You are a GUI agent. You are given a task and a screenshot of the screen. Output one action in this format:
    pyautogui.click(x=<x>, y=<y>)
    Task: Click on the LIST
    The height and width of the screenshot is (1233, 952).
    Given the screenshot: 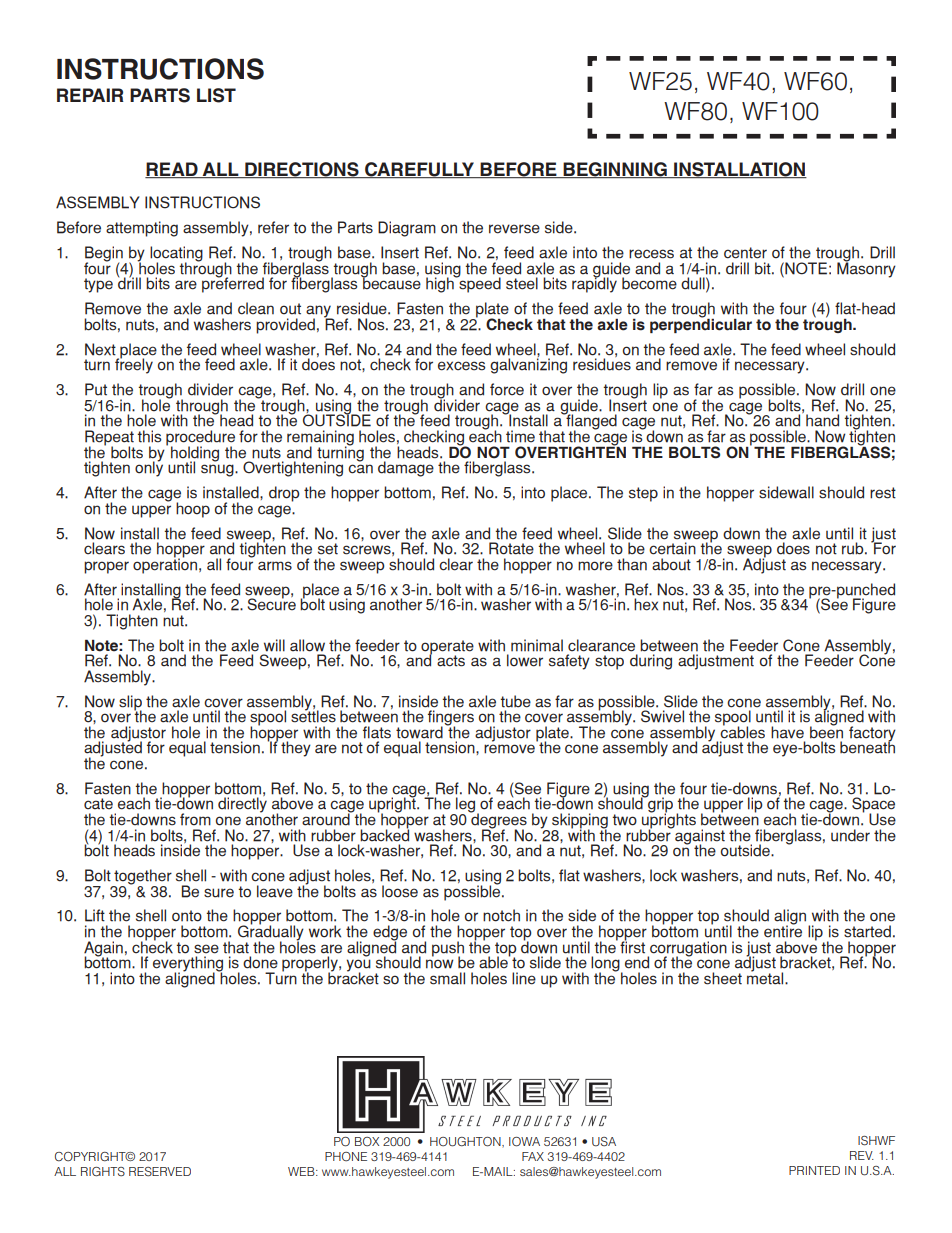 What is the action you would take?
    pyautogui.click(x=216, y=95)
